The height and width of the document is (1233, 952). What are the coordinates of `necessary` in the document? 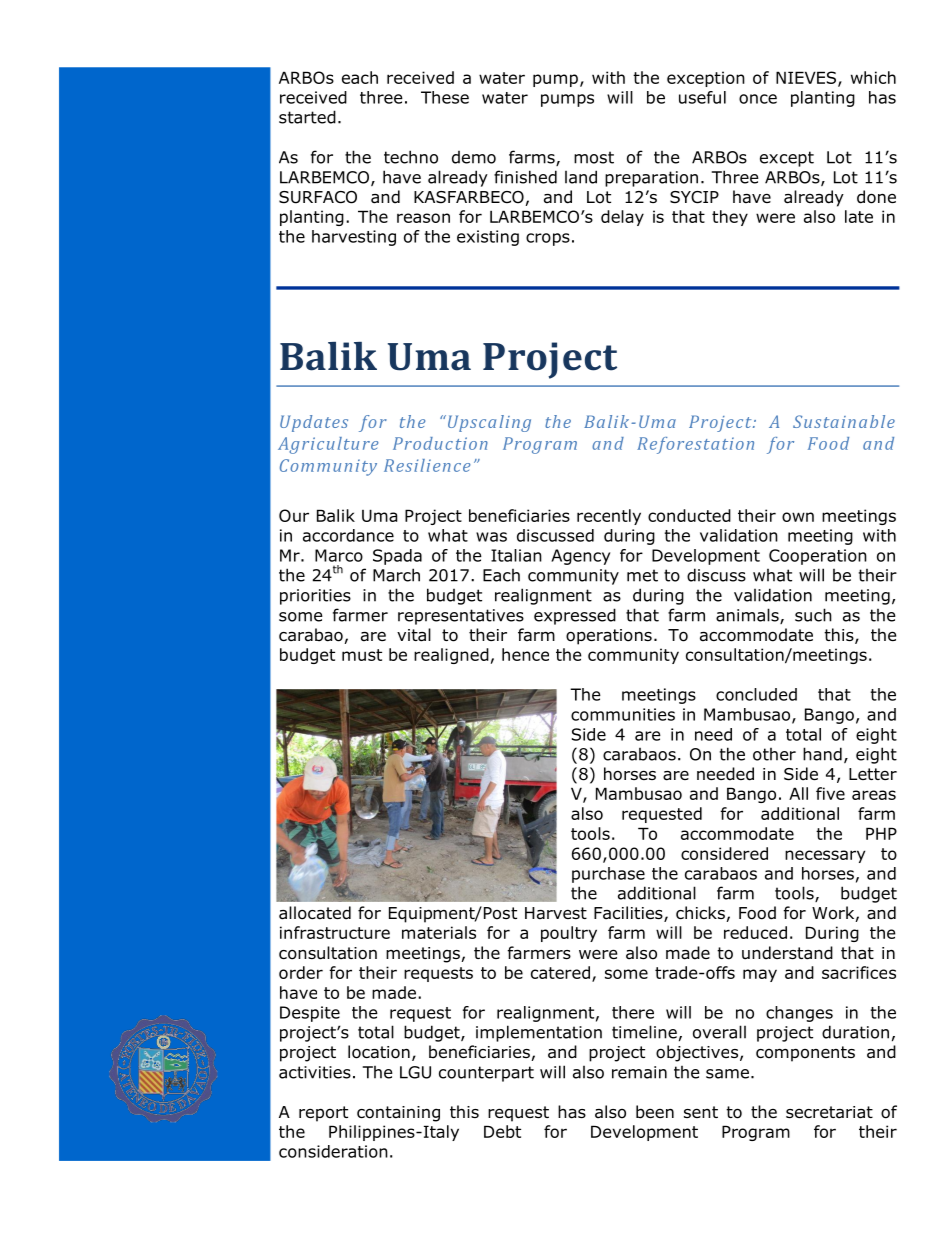 It's located at (825, 856).
